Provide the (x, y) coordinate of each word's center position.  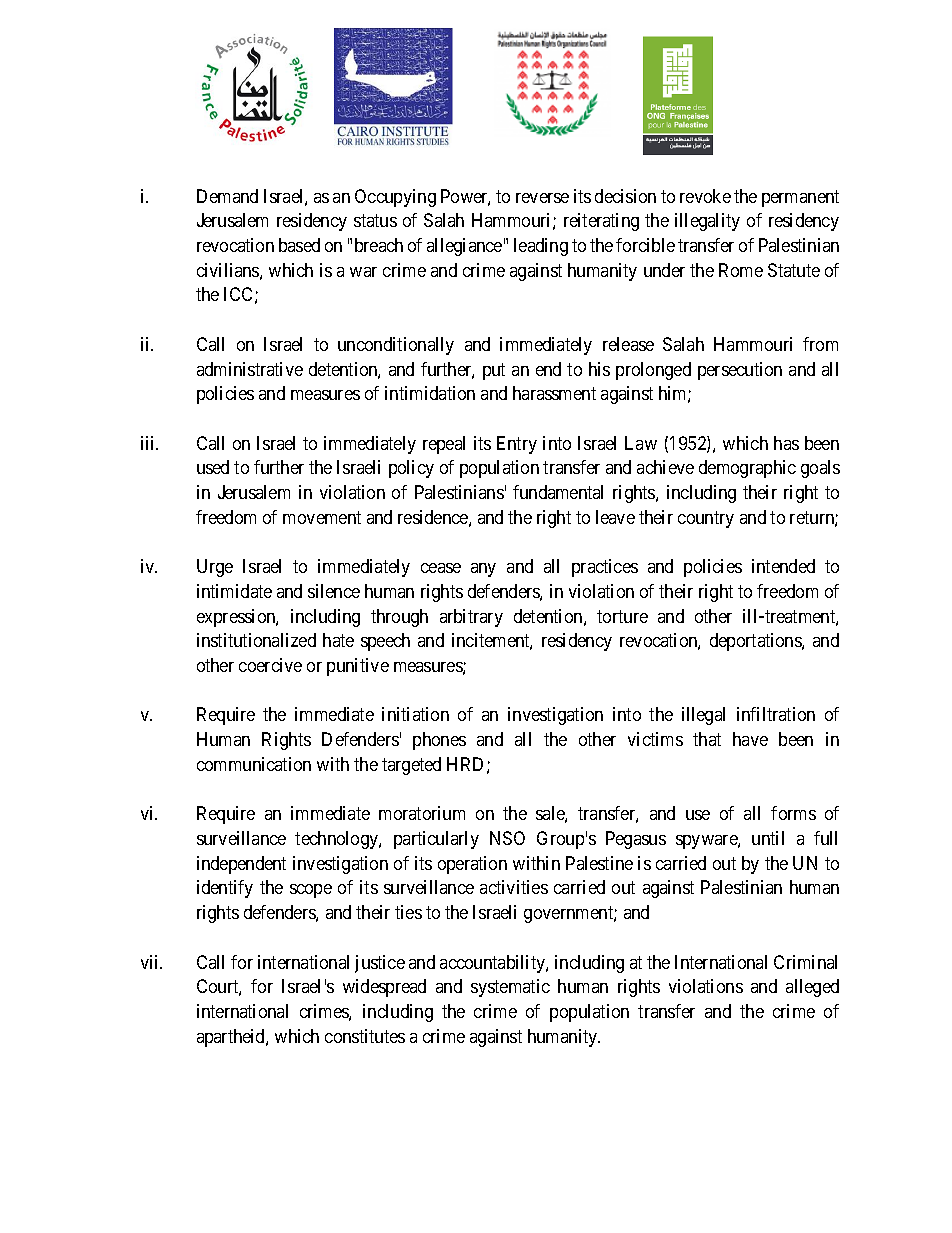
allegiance (464, 247)
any (483, 570)
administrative (250, 369)
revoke (705, 196)
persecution (740, 371)
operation (472, 865)
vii (151, 962)
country (706, 519)
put (494, 371)
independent (241, 865)
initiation (415, 714)
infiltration (776, 714)
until (768, 838)
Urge (215, 568)
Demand (227, 196)
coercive (270, 665)
